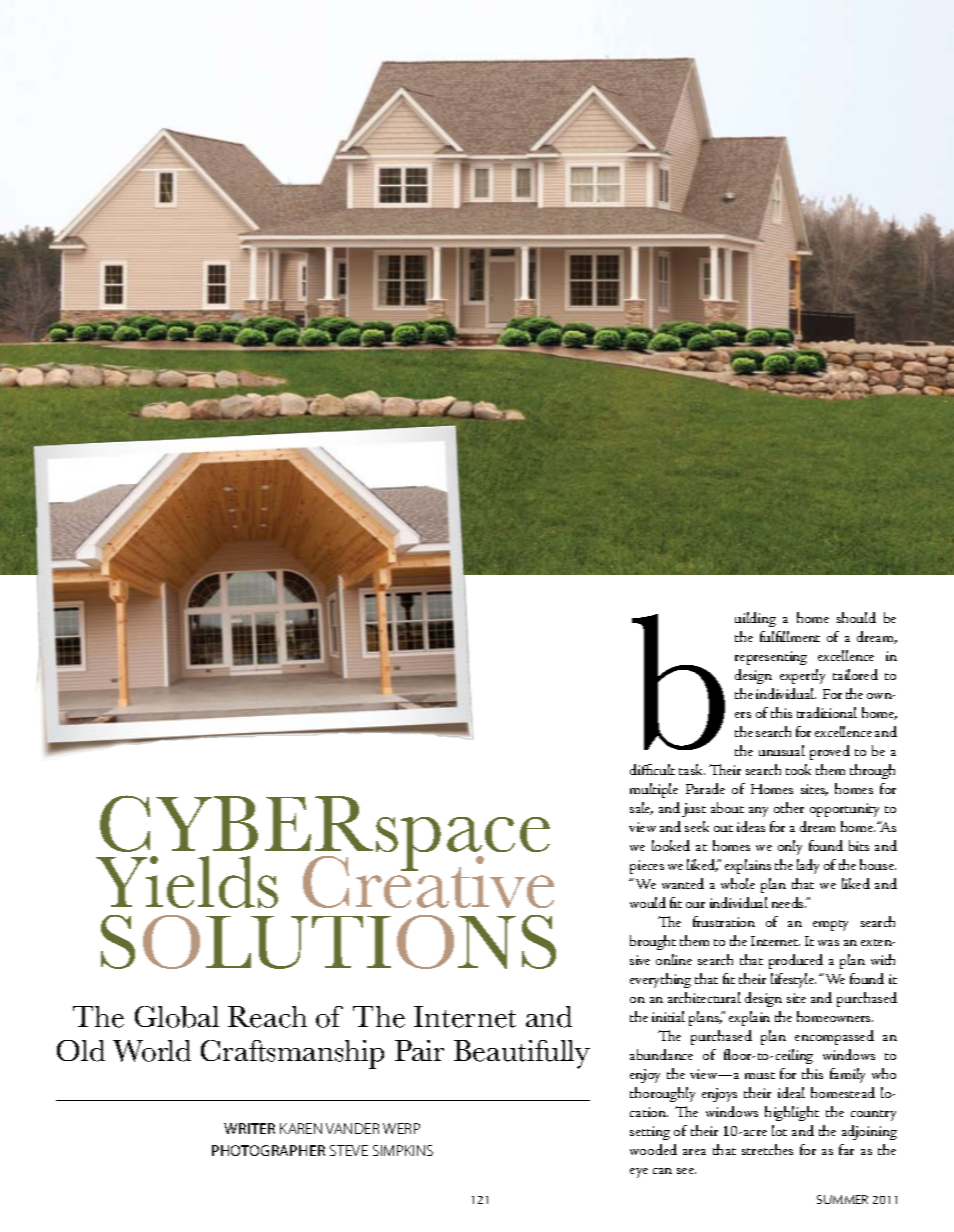 The height and width of the page is (1232, 954). I want to click on Yields, so click(187, 882).
